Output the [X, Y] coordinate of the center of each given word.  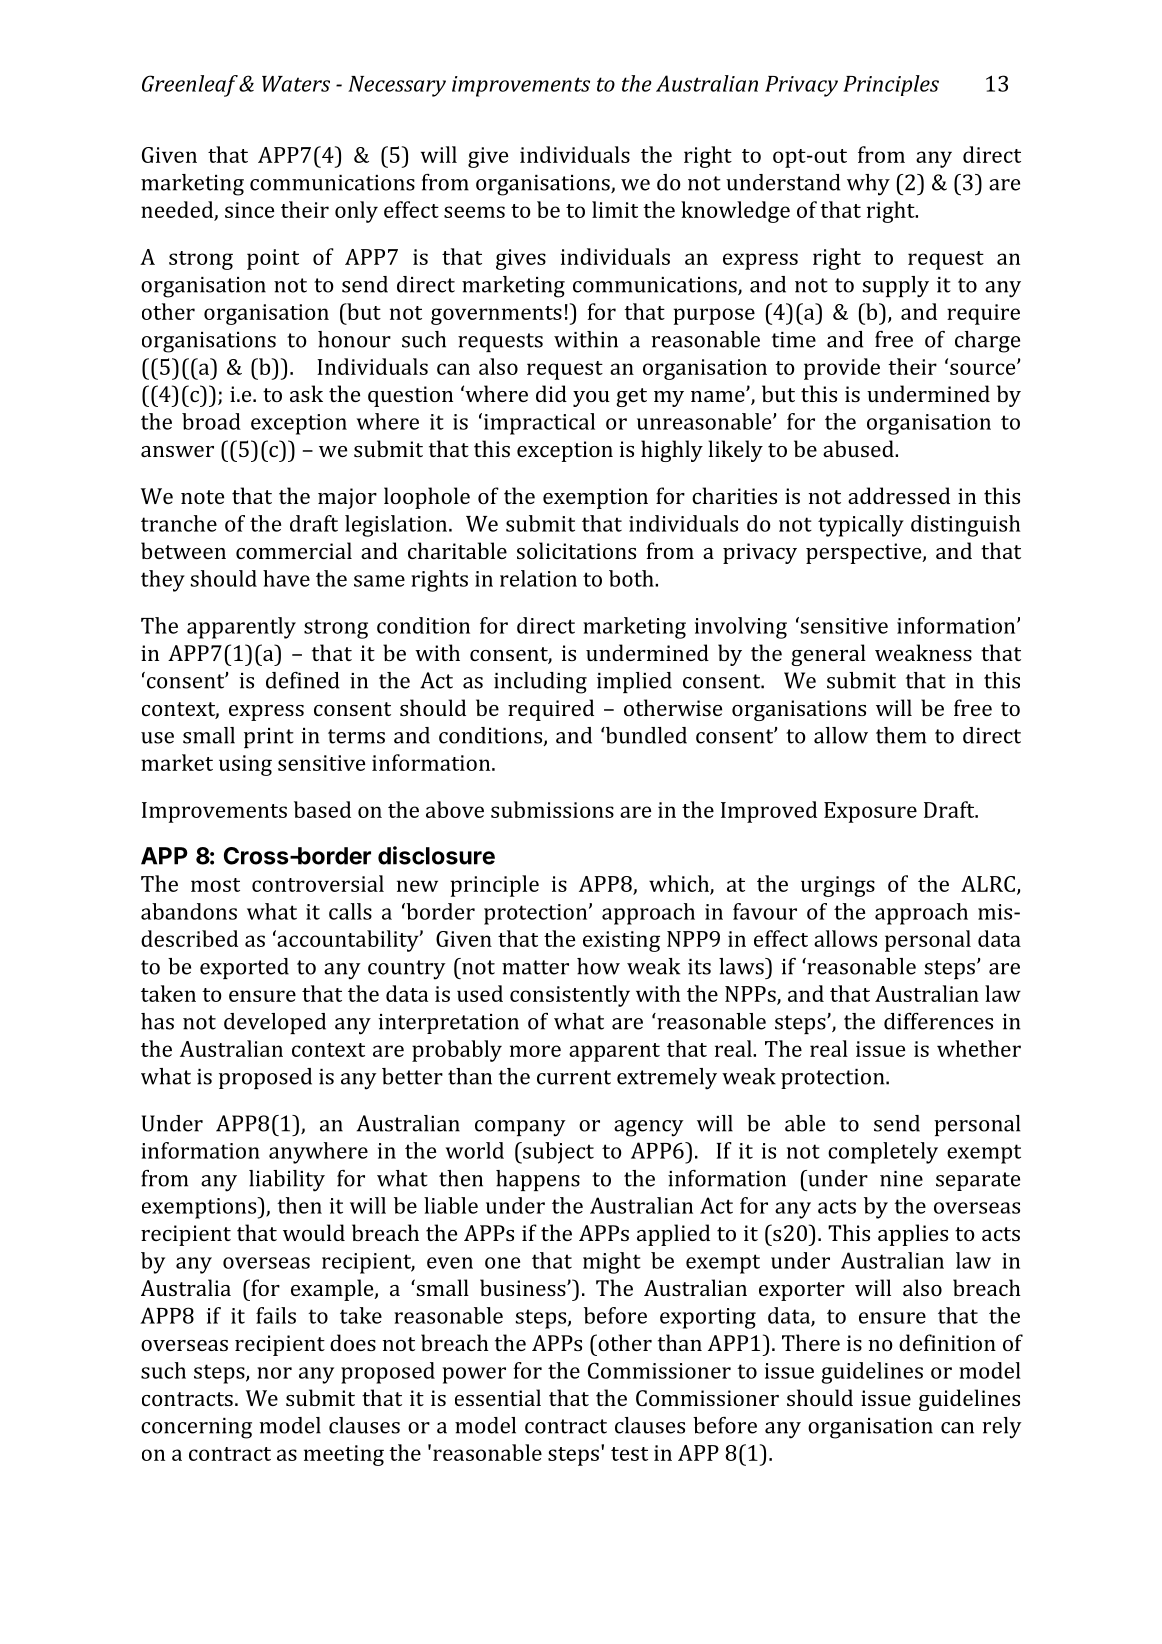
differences [938, 1021]
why [868, 185]
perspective [865, 553]
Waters [296, 84]
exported [244, 968]
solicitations [576, 550]
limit [615, 209]
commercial [294, 550]
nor [274, 1373]
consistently [570, 996]
